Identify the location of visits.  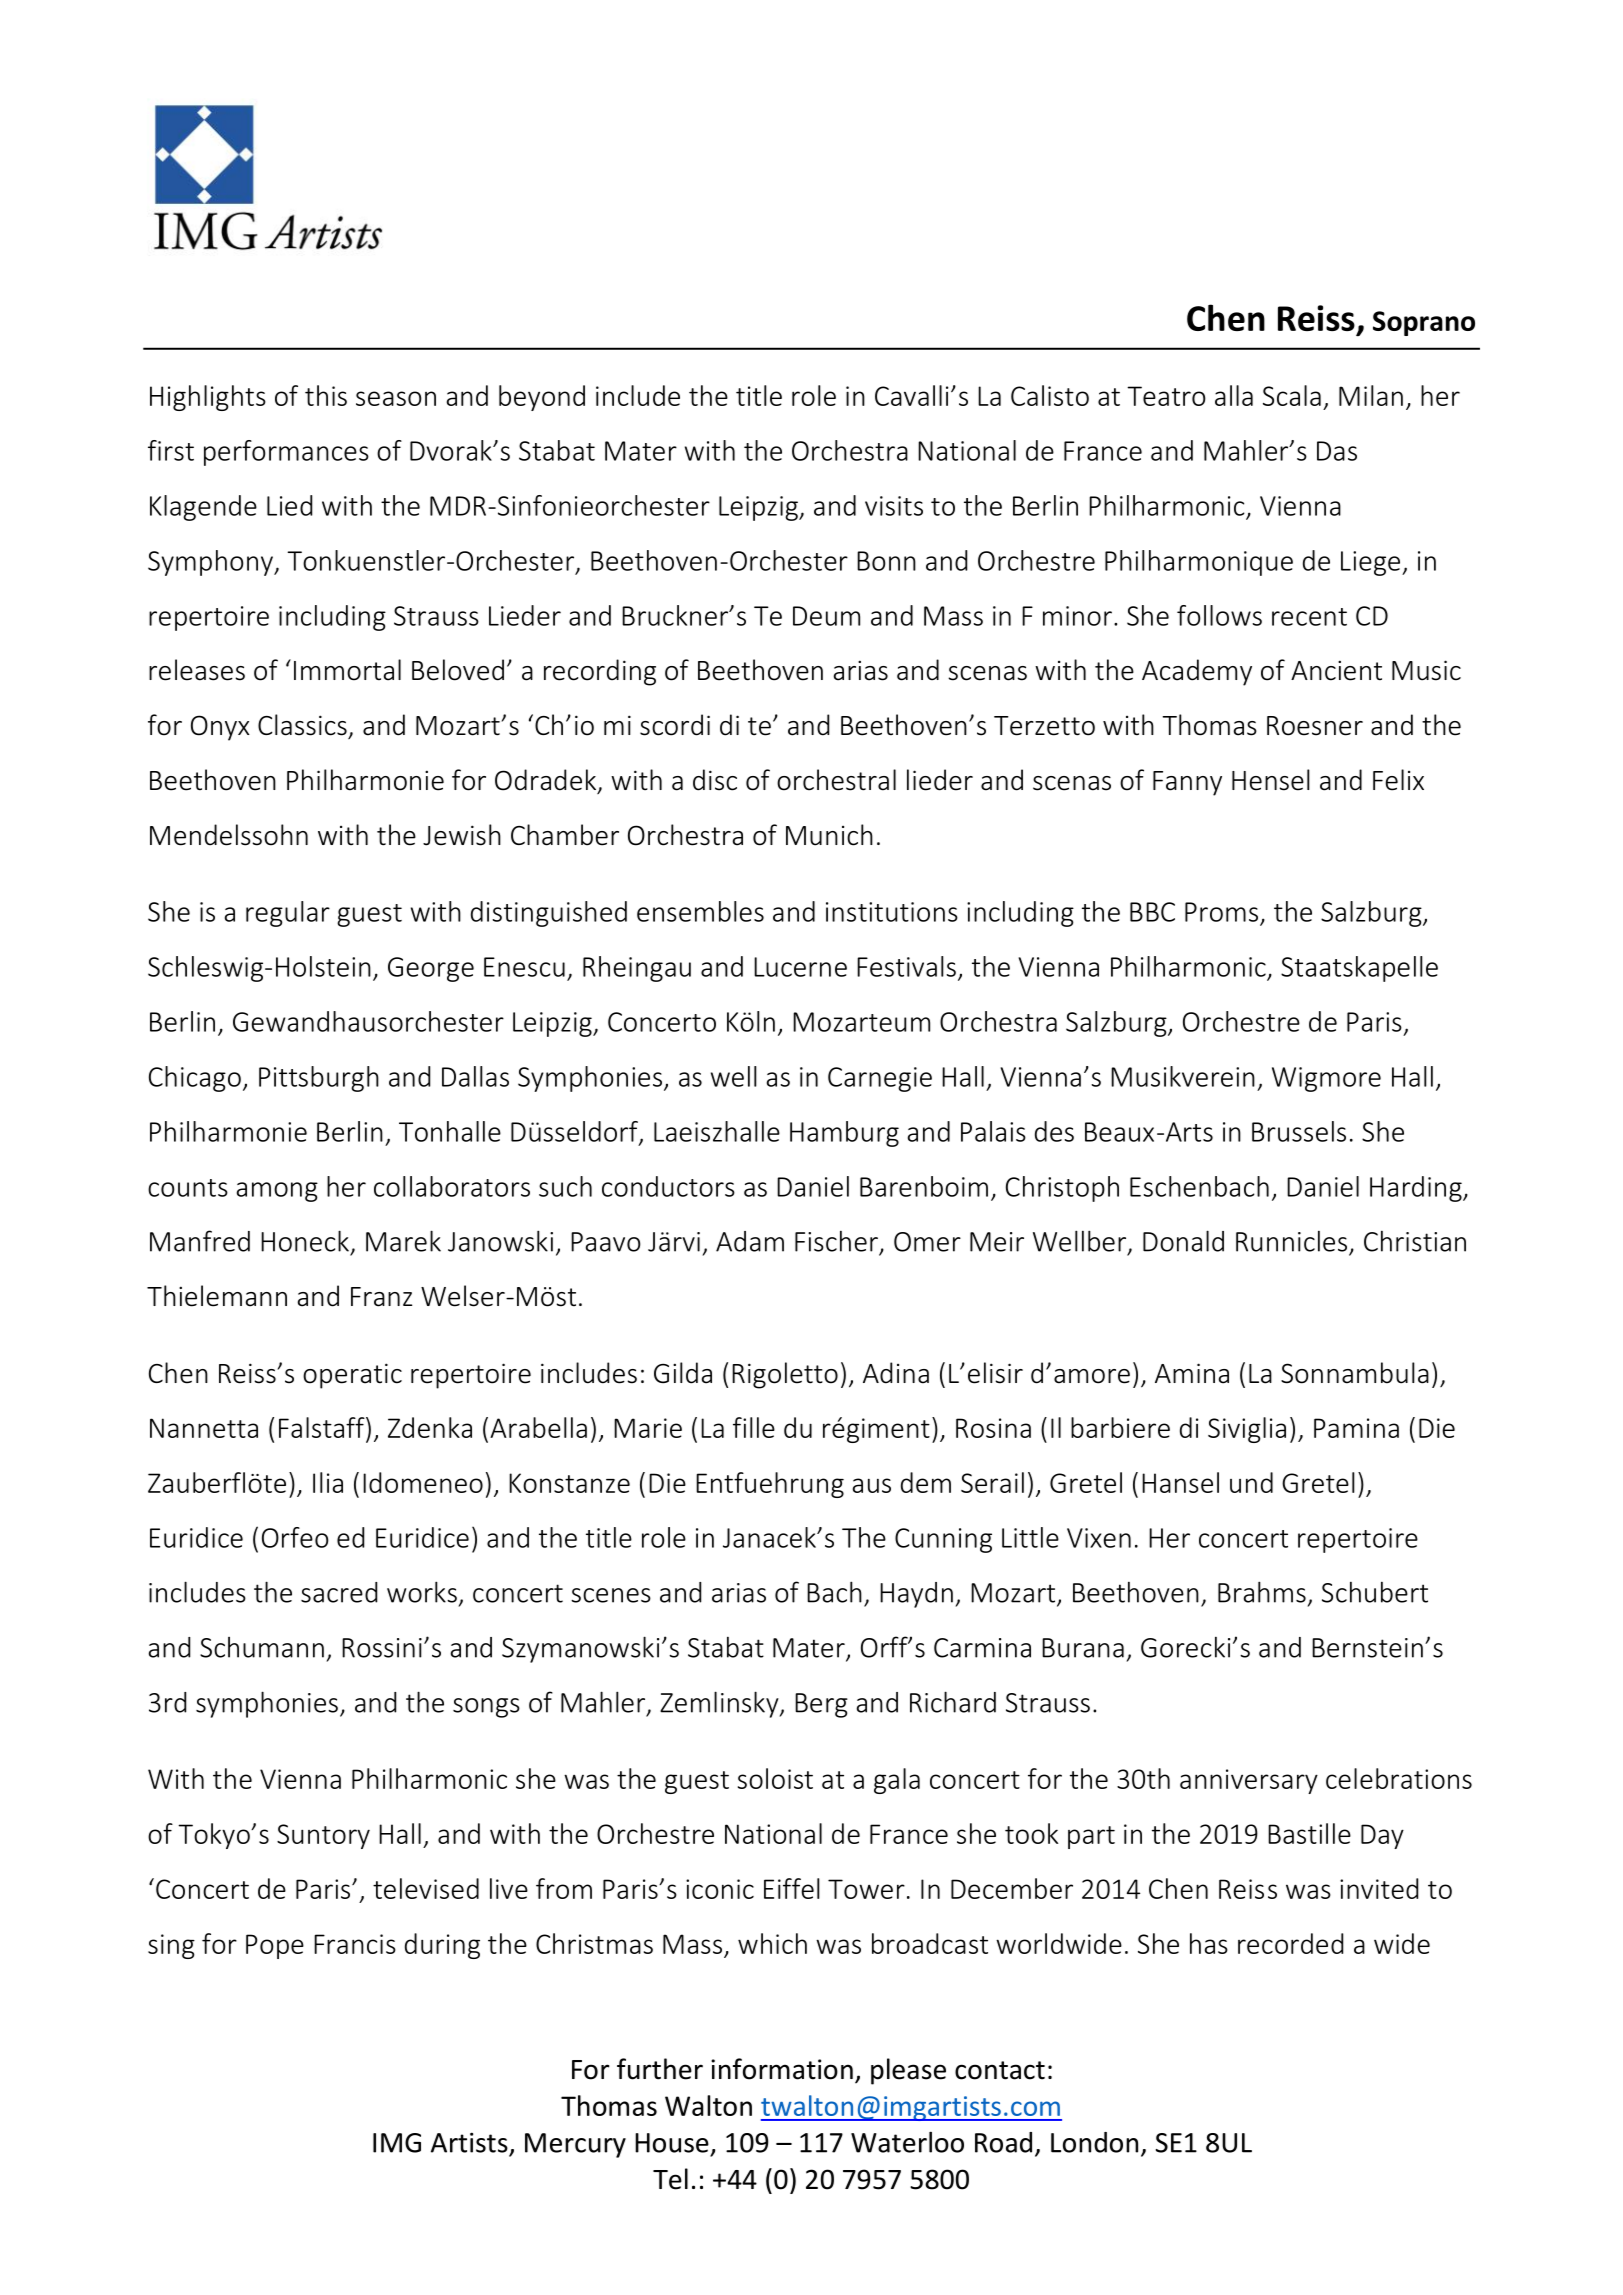
(894, 506).
